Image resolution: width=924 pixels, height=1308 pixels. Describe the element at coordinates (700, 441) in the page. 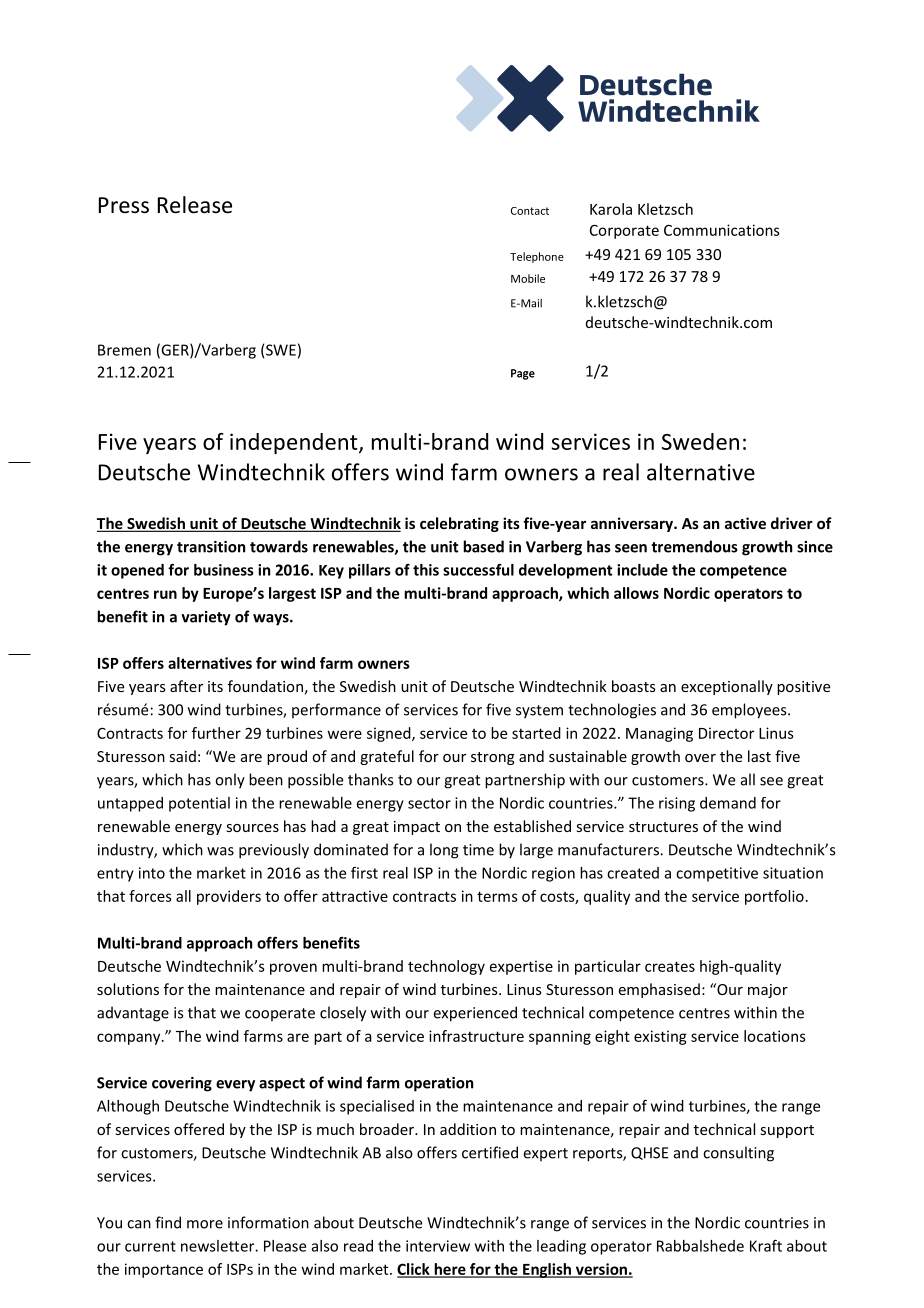

I see `Sweden` at that location.
